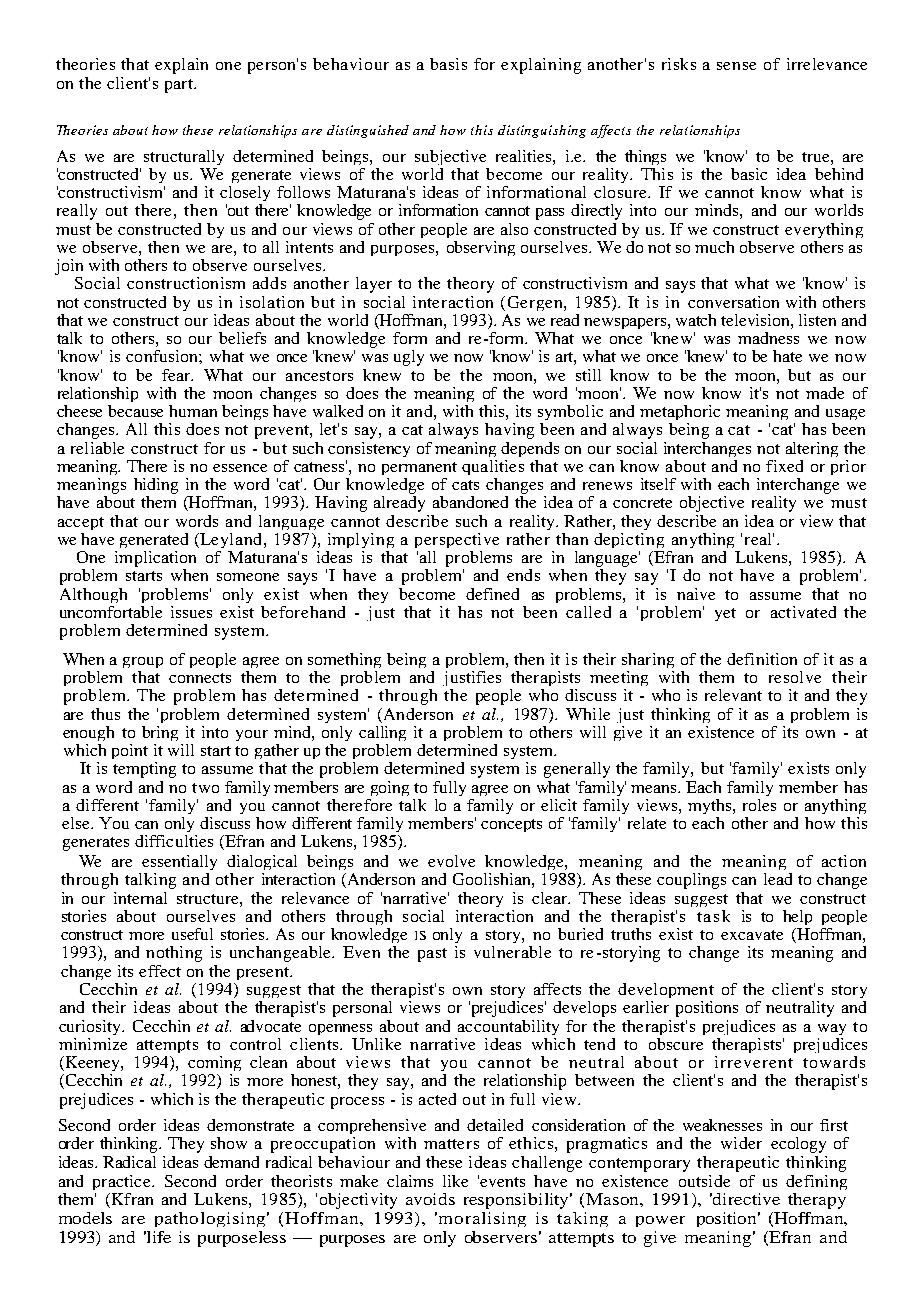 The height and width of the screenshot is (1307, 924). Describe the element at coordinates (784, 466) in the screenshot. I see `fixed` at that location.
